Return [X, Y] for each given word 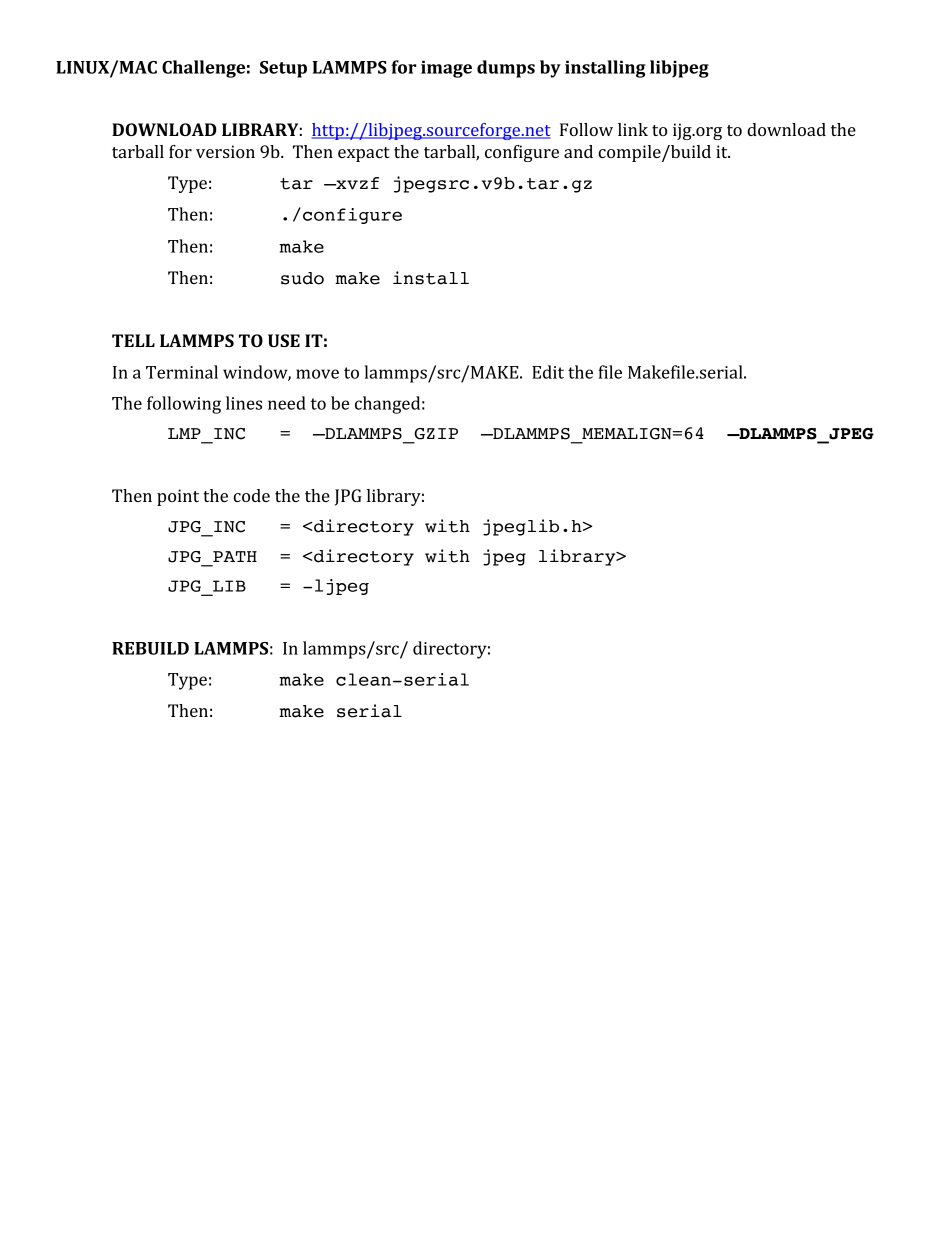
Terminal [182, 372]
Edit [548, 372]
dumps [506, 69]
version [225, 151]
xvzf [356, 183]
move [317, 374]
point [178, 497]
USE [284, 340]
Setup [283, 69]
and [578, 151]
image [446, 69]
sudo [302, 278]
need [287, 403]
